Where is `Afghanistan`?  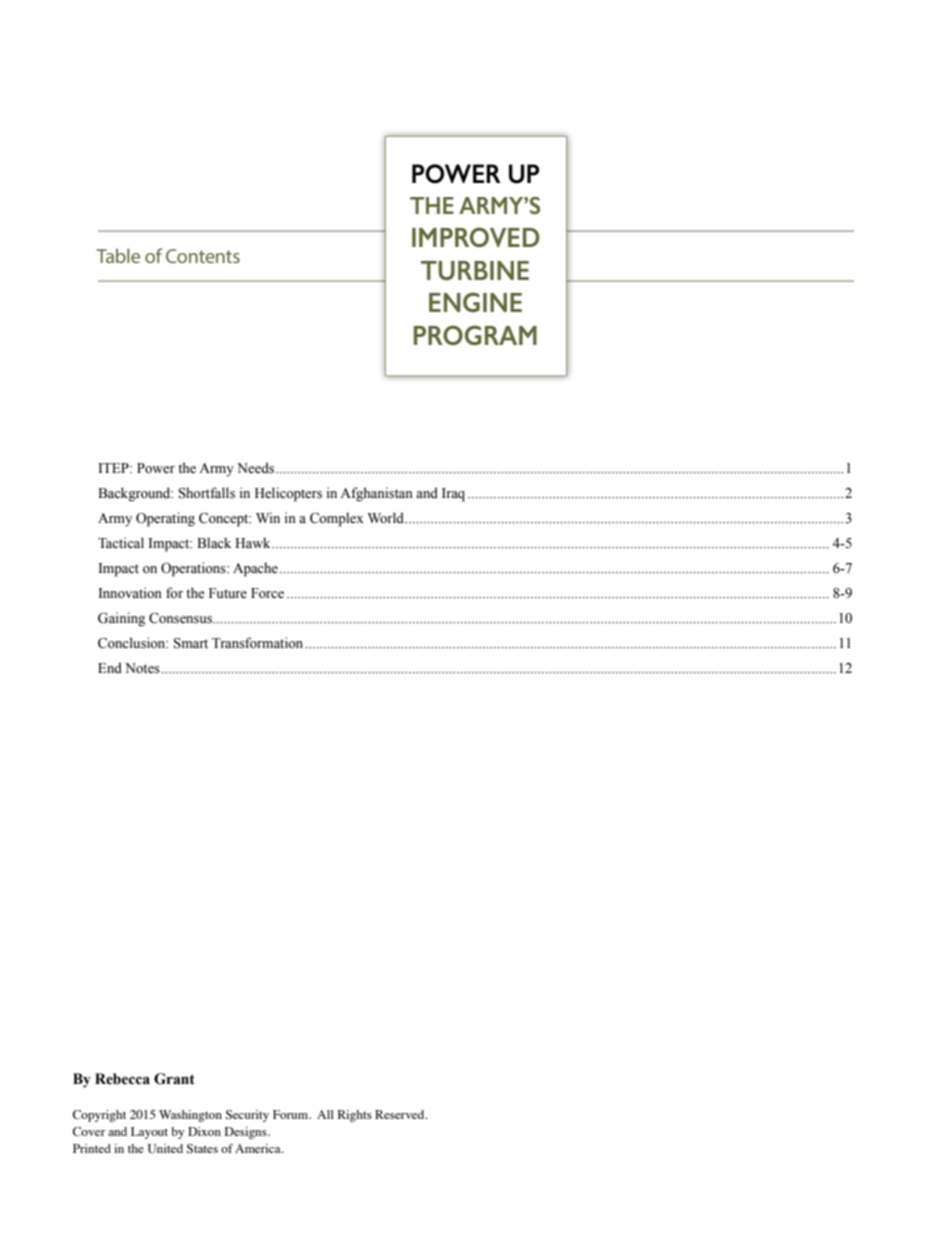
Afghanistan is located at coordinates (376, 494).
